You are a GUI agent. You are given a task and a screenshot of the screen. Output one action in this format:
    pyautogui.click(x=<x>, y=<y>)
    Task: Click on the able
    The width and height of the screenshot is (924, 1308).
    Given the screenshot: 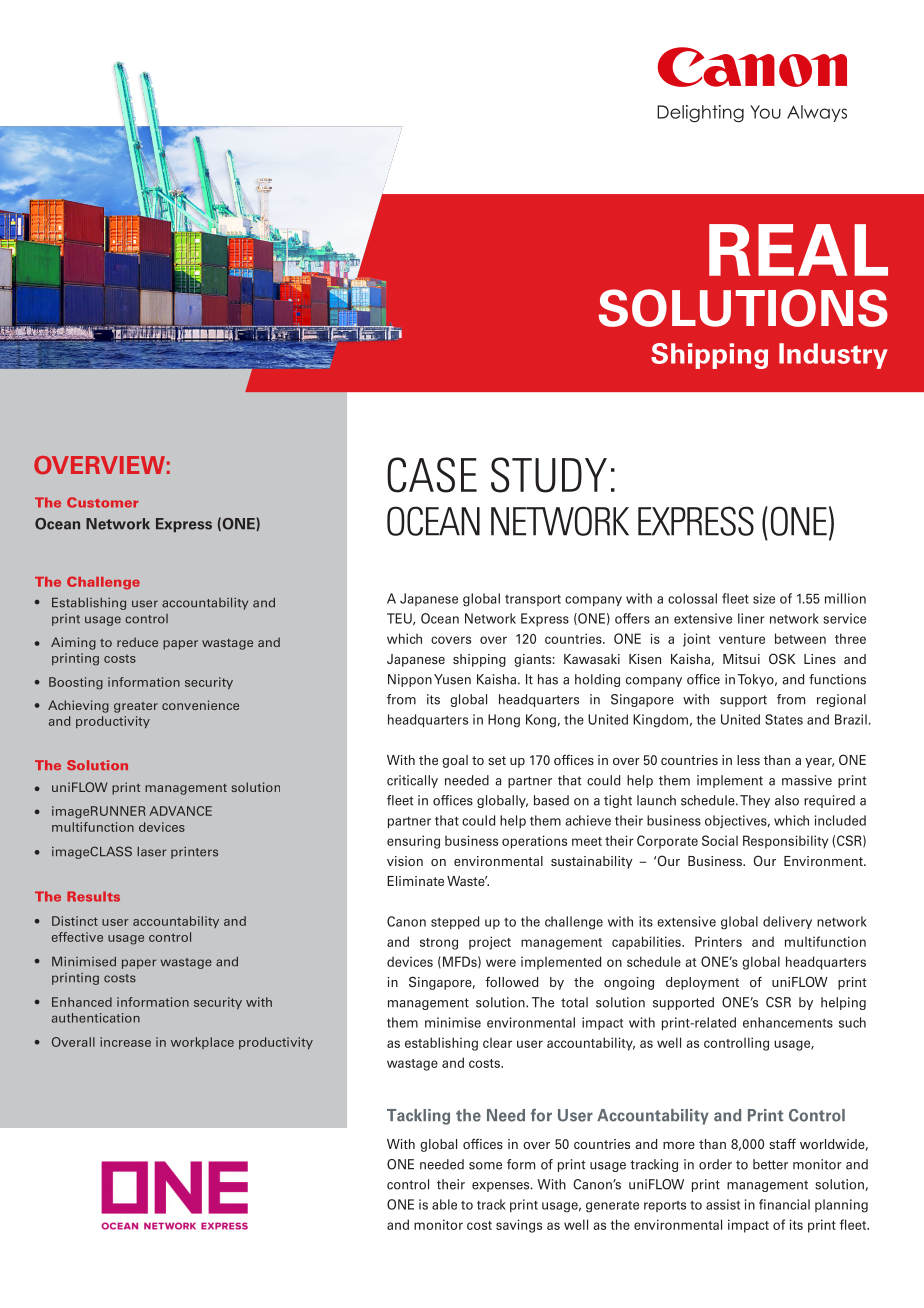 What is the action you would take?
    pyautogui.click(x=444, y=1204)
